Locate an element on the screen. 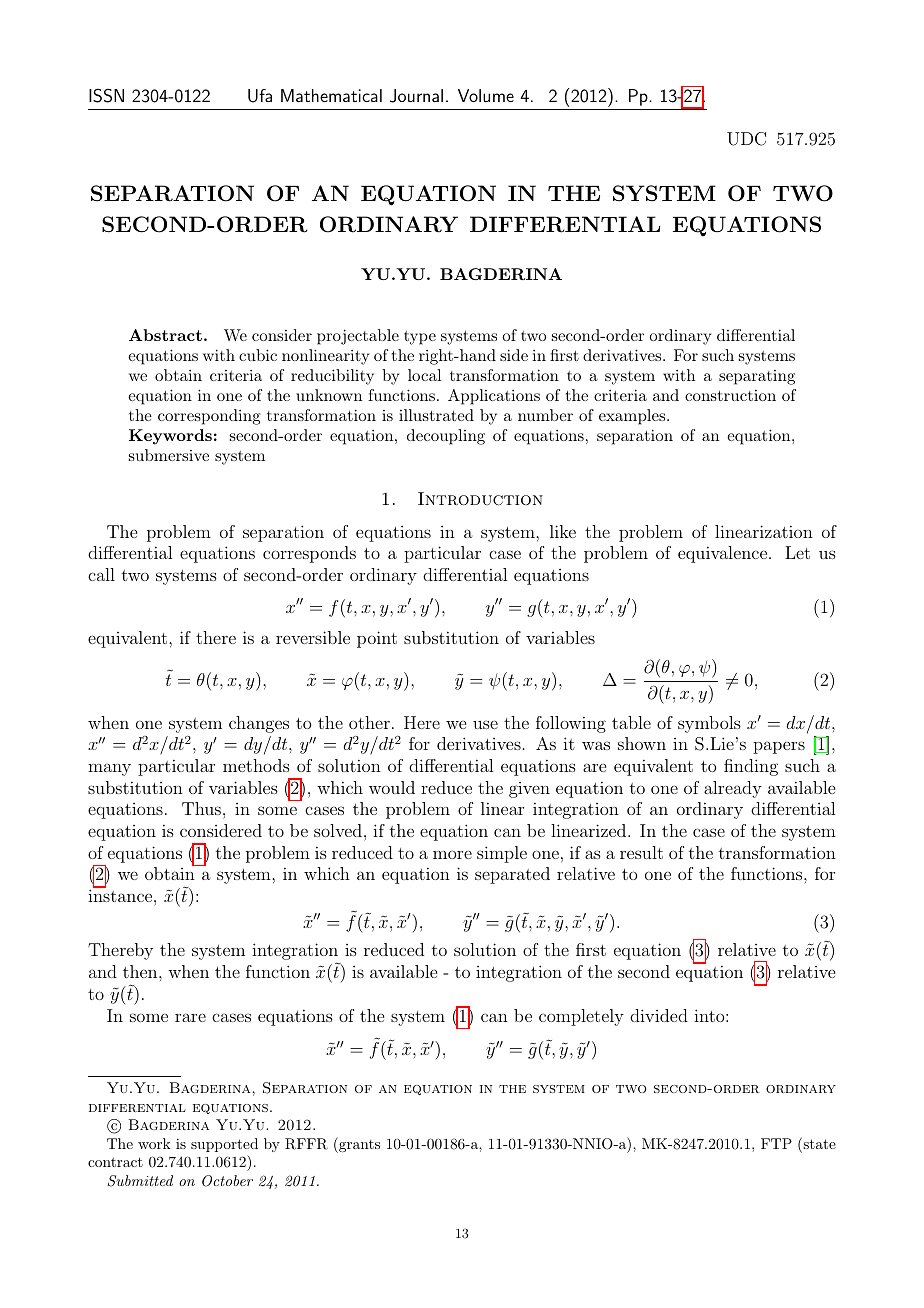 This screenshot has width=924, height=1308. ISSN is located at coordinates (106, 95).
